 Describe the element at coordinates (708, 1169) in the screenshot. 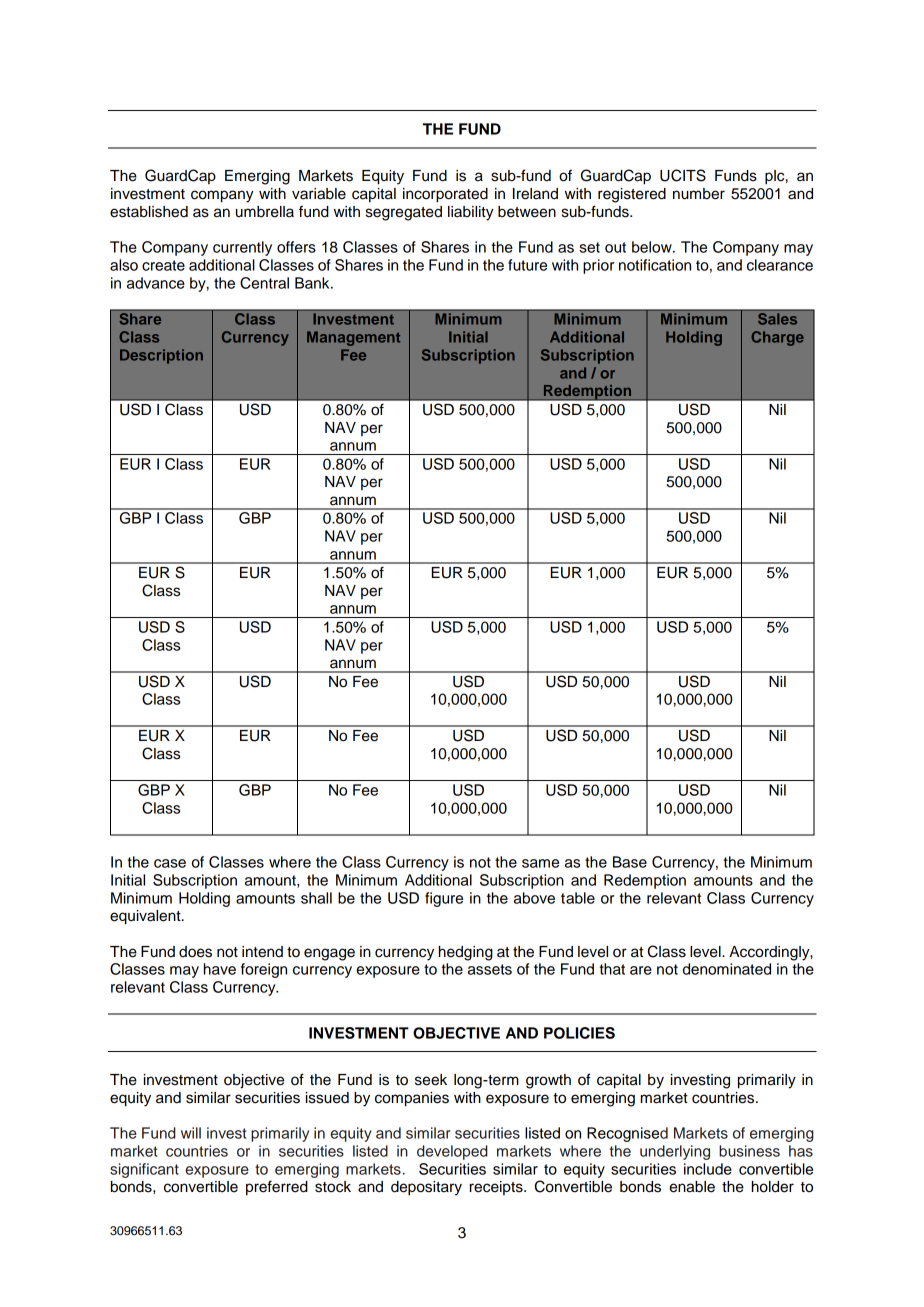

I see `include` at that location.
